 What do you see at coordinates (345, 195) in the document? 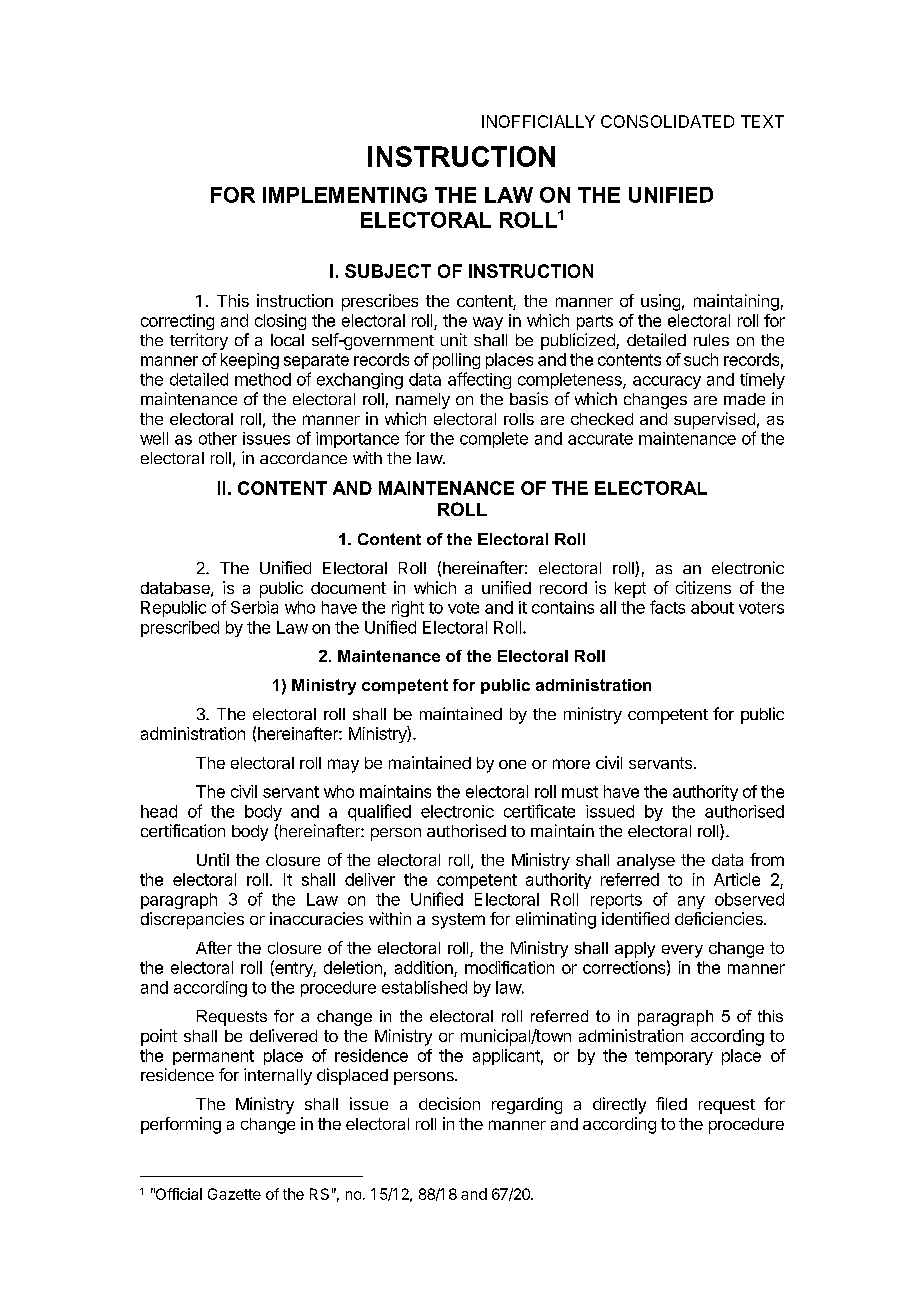
I see `IMPLEMENTING` at bounding box center [345, 195].
